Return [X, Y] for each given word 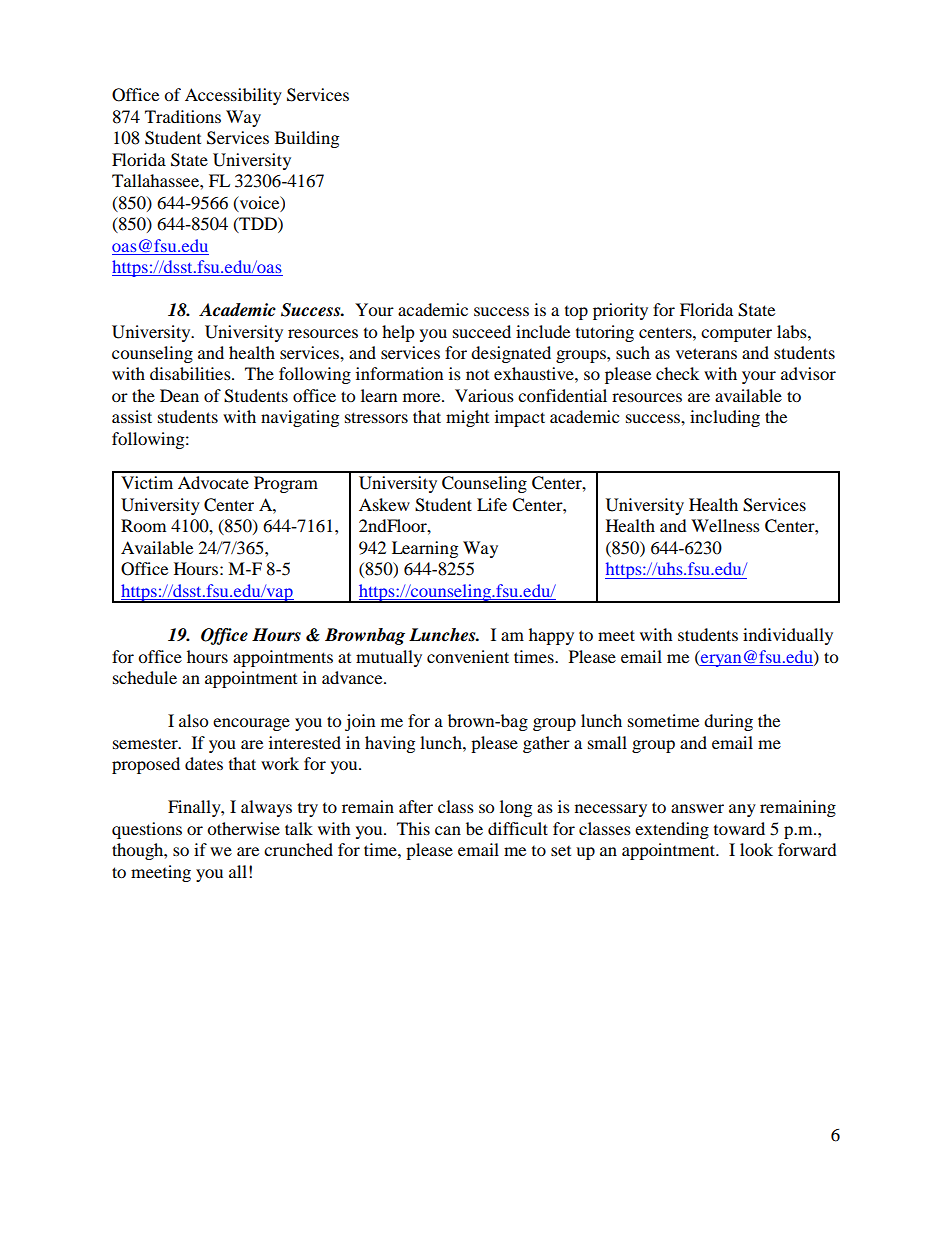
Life [492, 504]
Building [307, 139]
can [448, 830]
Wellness [725, 525]
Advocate [213, 482]
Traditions [183, 116]
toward [739, 828]
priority [620, 311]
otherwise [243, 828]
